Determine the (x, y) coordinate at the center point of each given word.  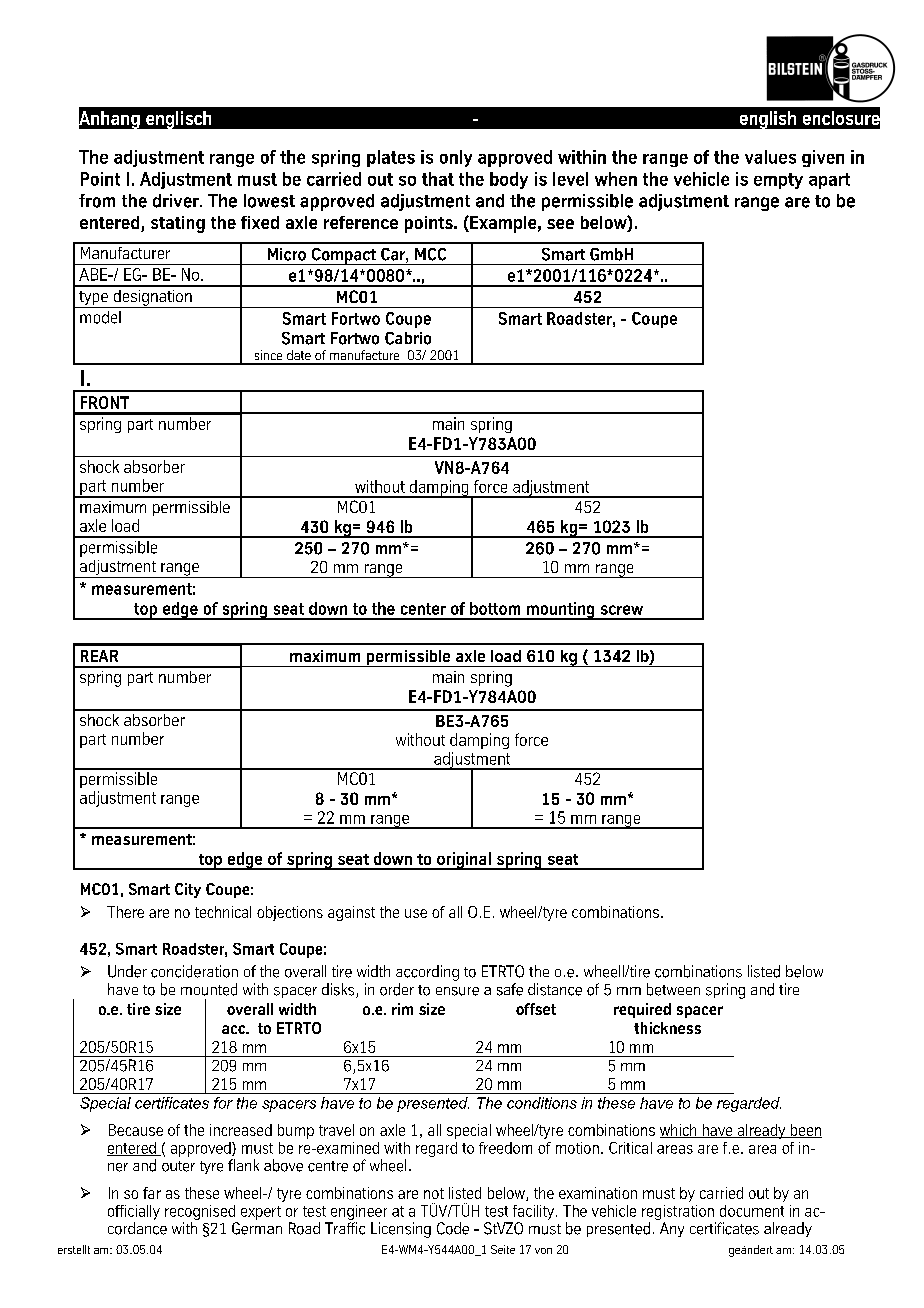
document (752, 1211)
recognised (200, 1212)
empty (778, 181)
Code (453, 1228)
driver (177, 201)
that (438, 179)
